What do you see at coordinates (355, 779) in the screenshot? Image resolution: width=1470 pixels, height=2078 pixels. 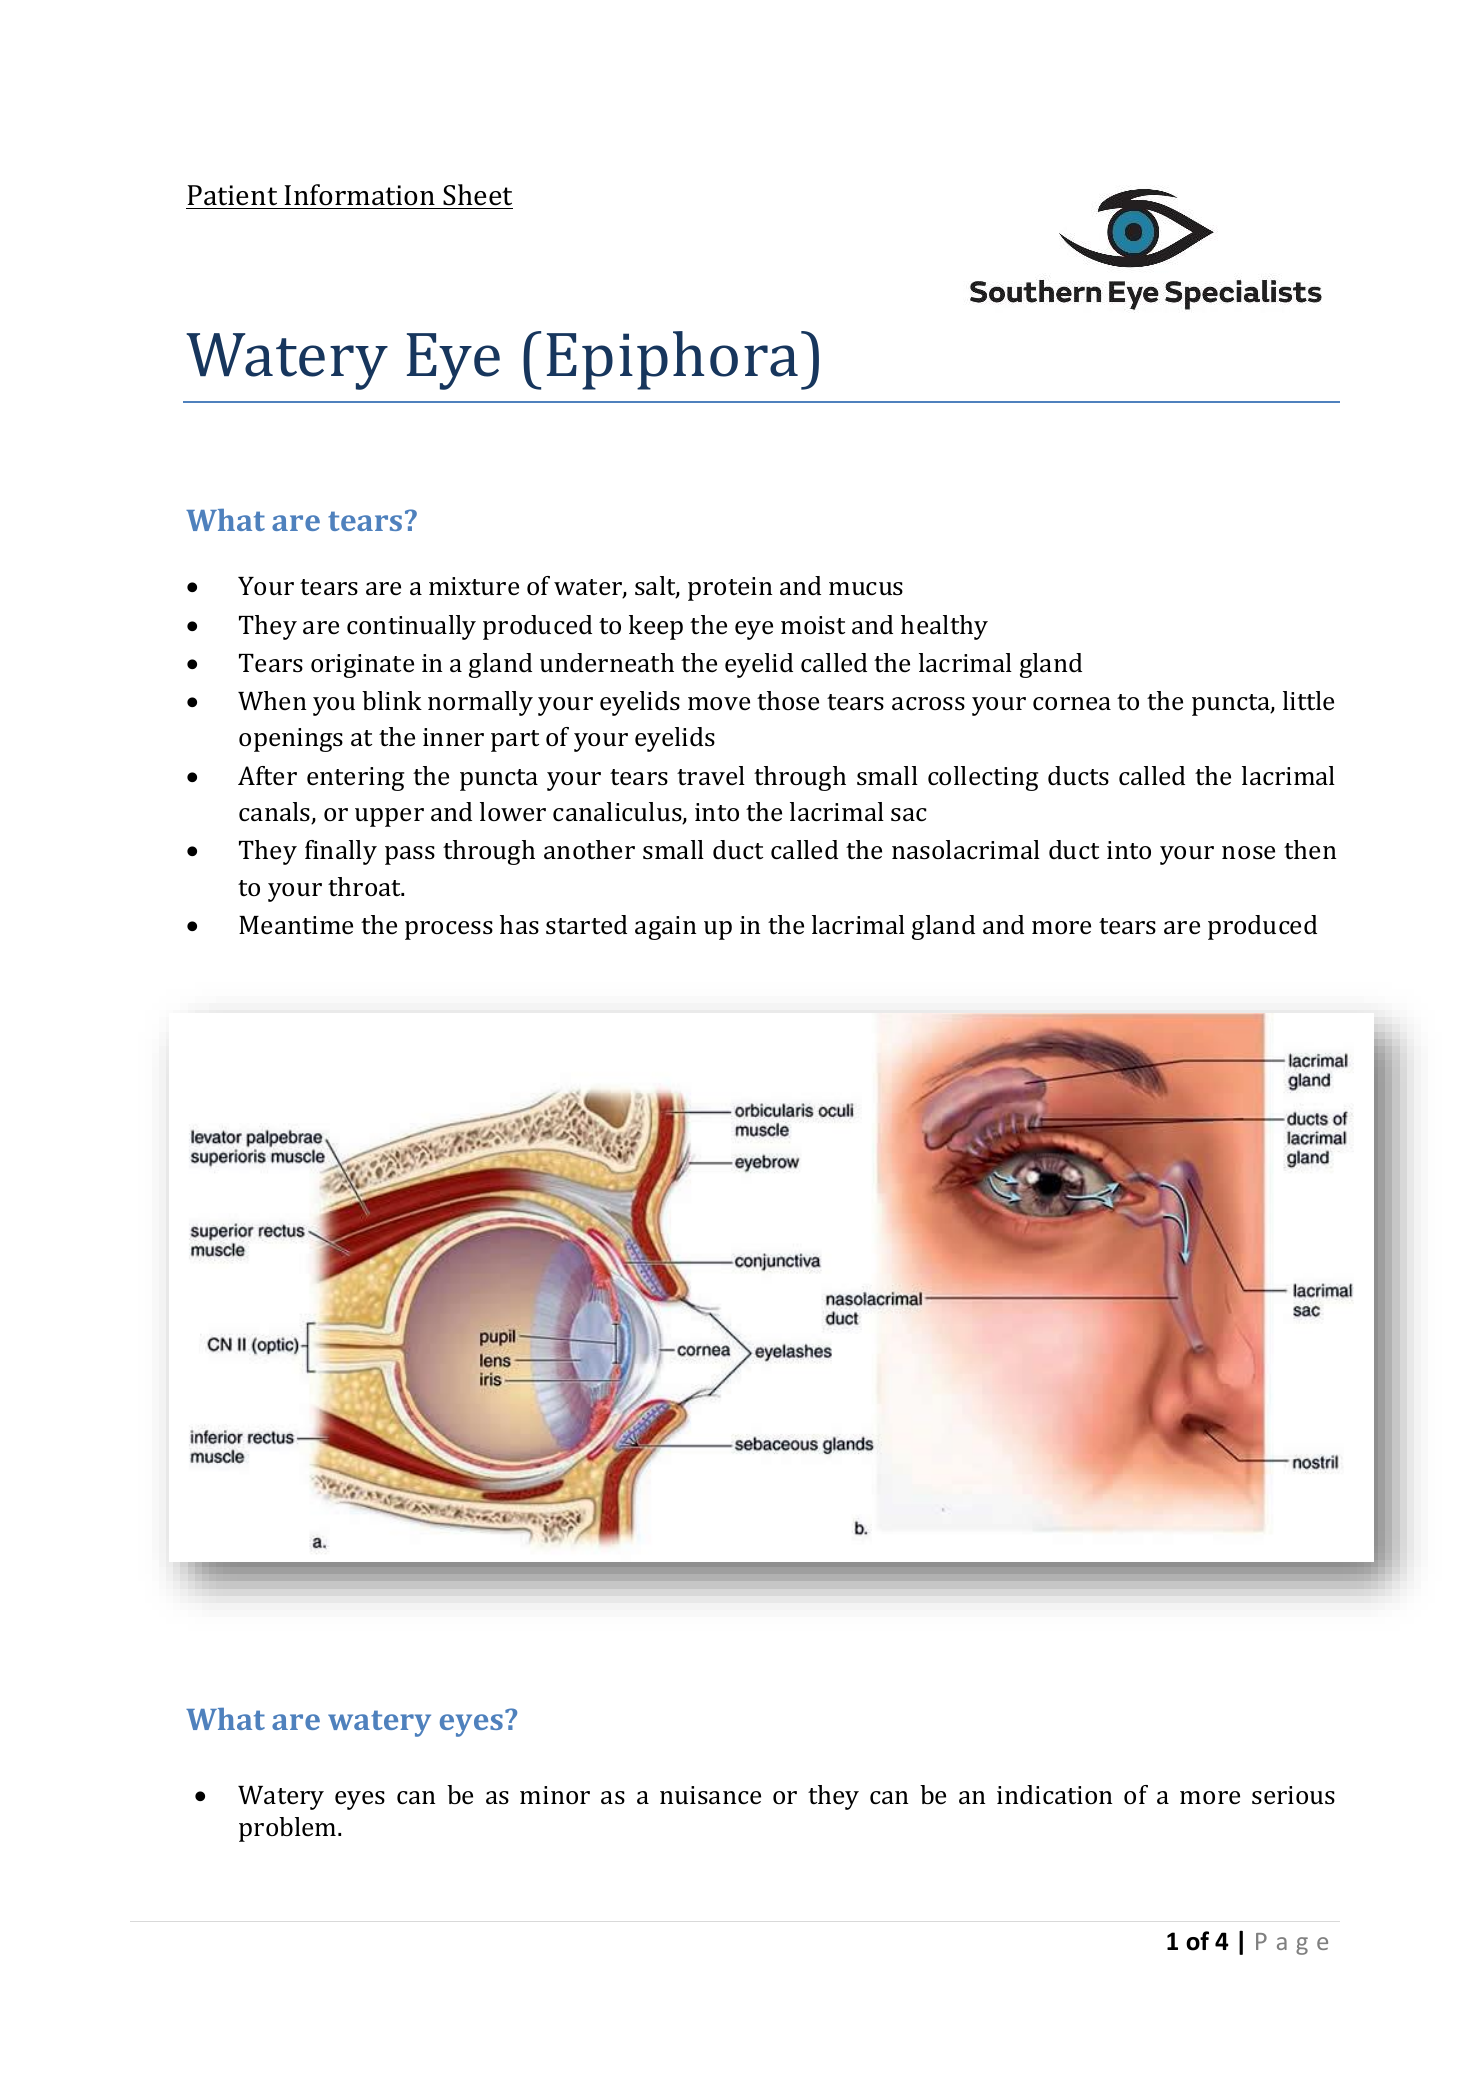 I see `entering` at bounding box center [355, 779].
